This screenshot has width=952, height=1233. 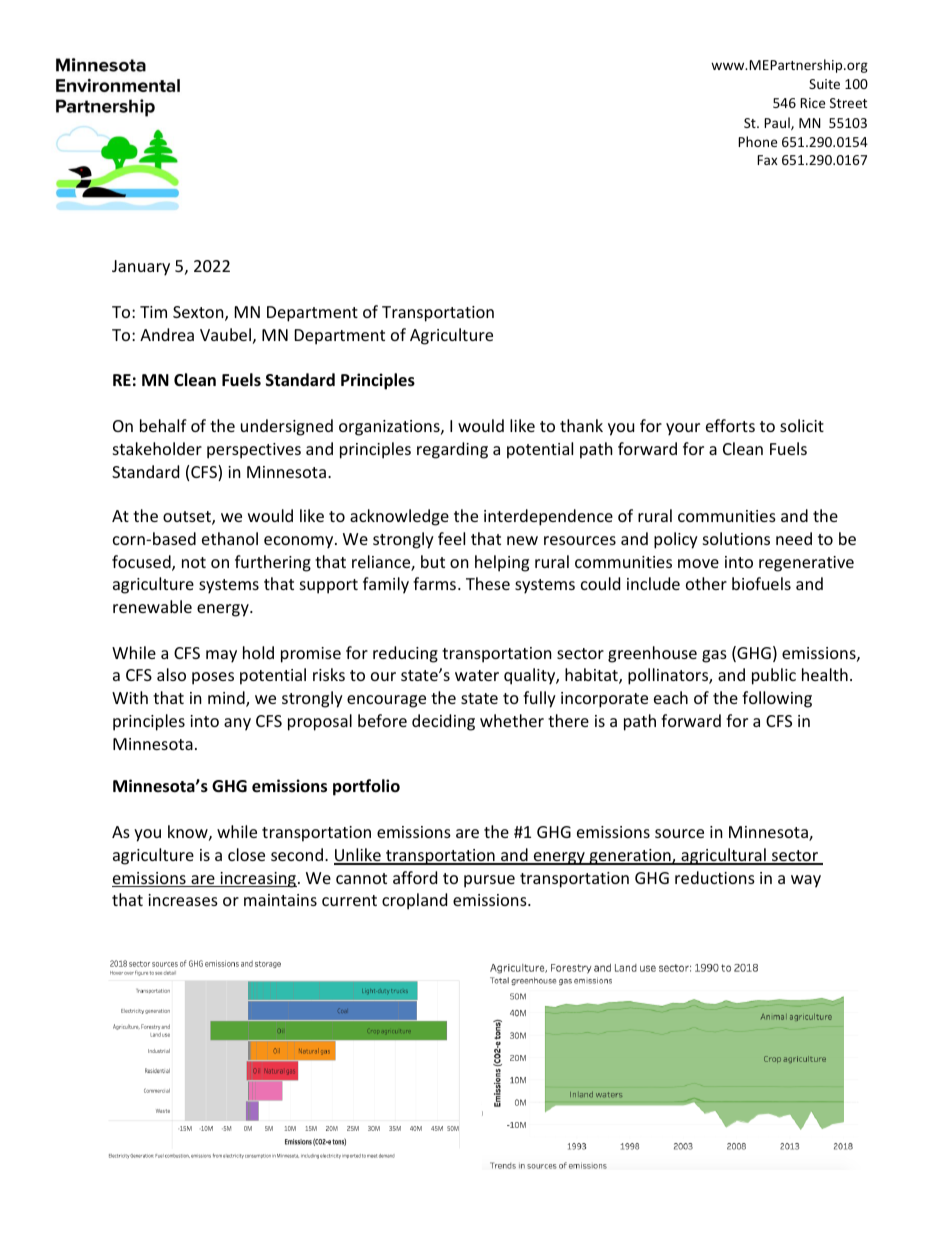 What do you see at coordinates (757, 141) in the screenshot?
I see `Phone` at bounding box center [757, 141].
